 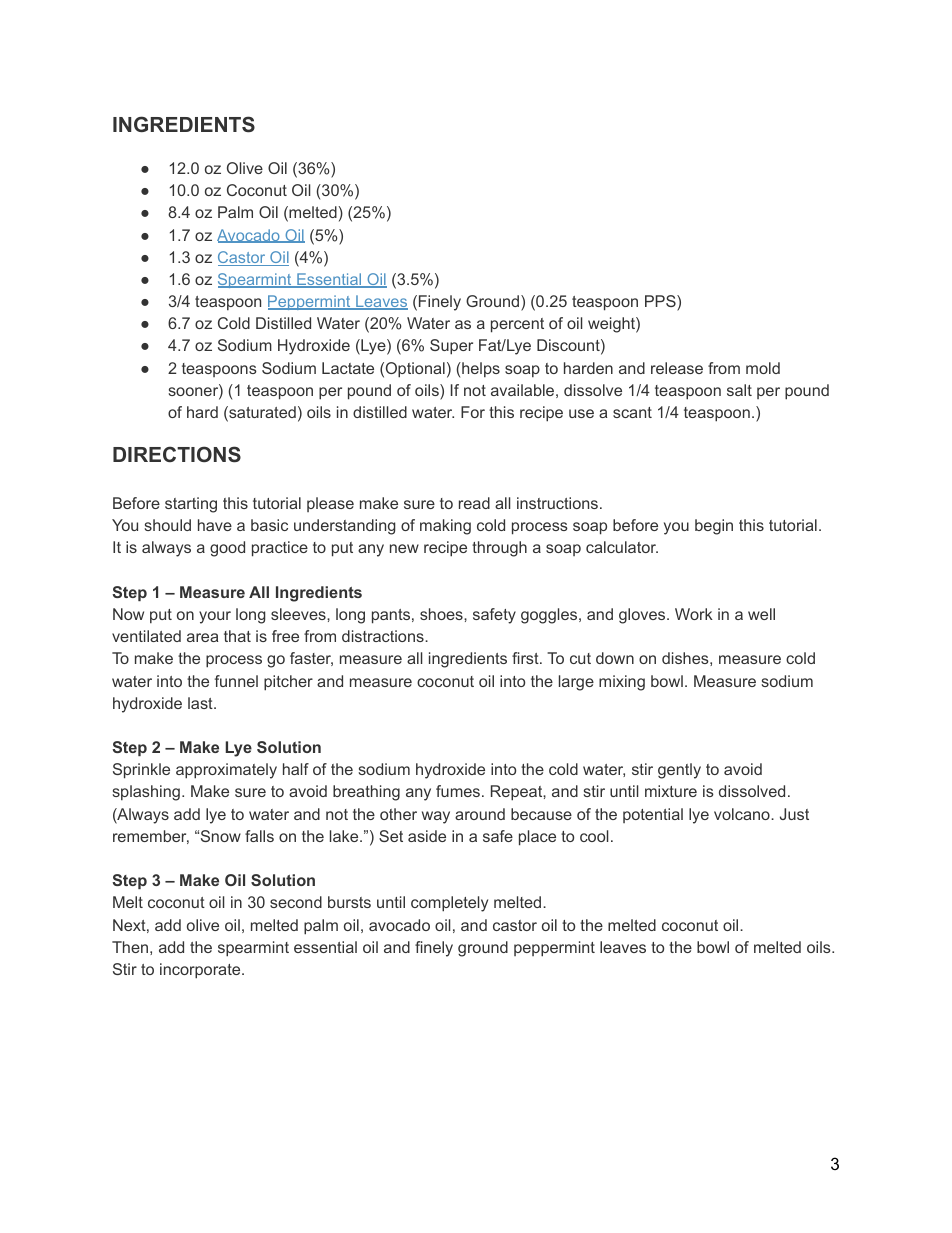 What do you see at coordinates (714, 527) in the document?
I see `begin` at bounding box center [714, 527].
